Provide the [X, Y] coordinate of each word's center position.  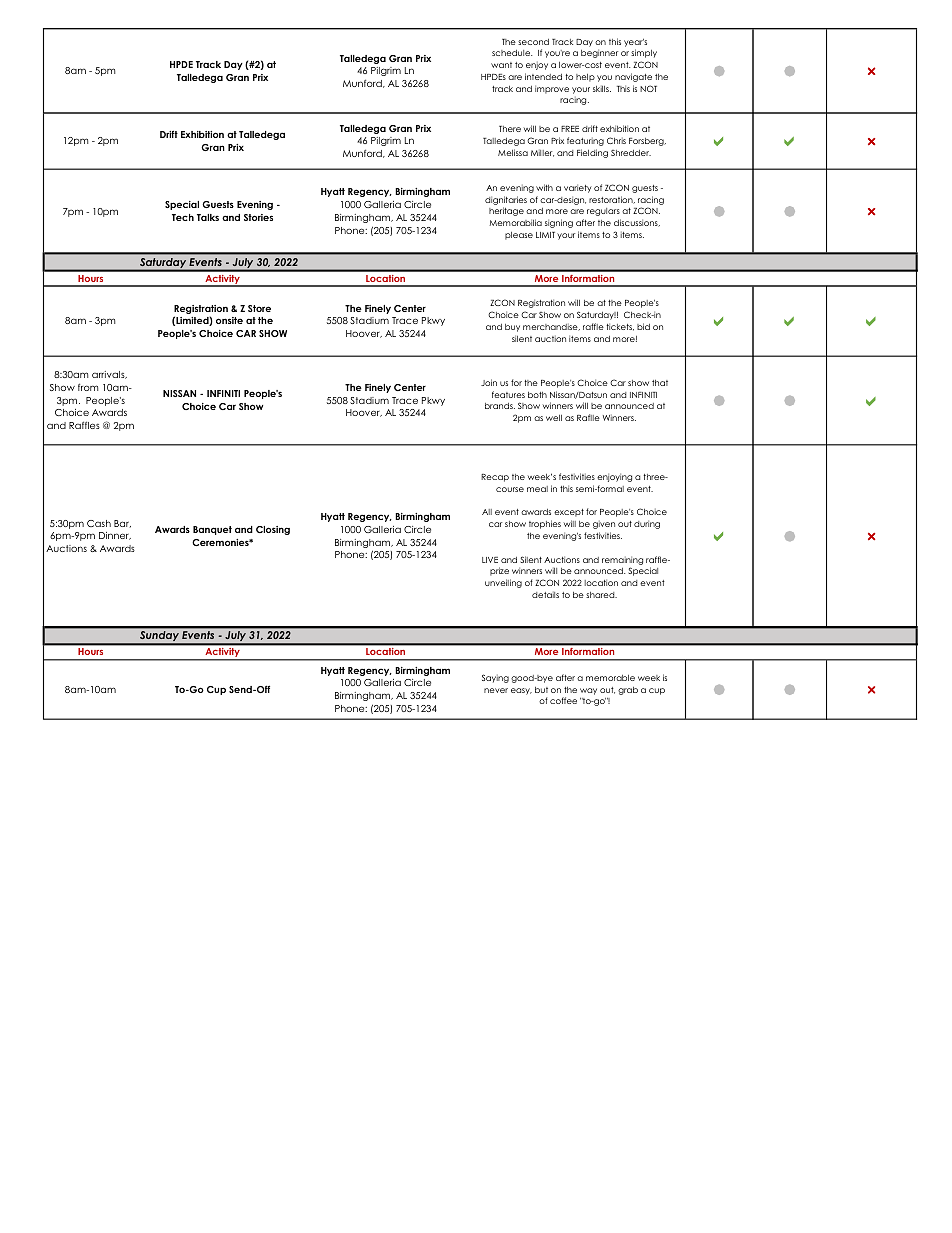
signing [559, 223]
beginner [600, 53]
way [588, 691]
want [501, 65]
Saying [495, 678]
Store [259, 308]
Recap [495, 478]
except [569, 513]
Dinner [115, 536]
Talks [208, 217]
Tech [183, 217]
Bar [122, 524]
